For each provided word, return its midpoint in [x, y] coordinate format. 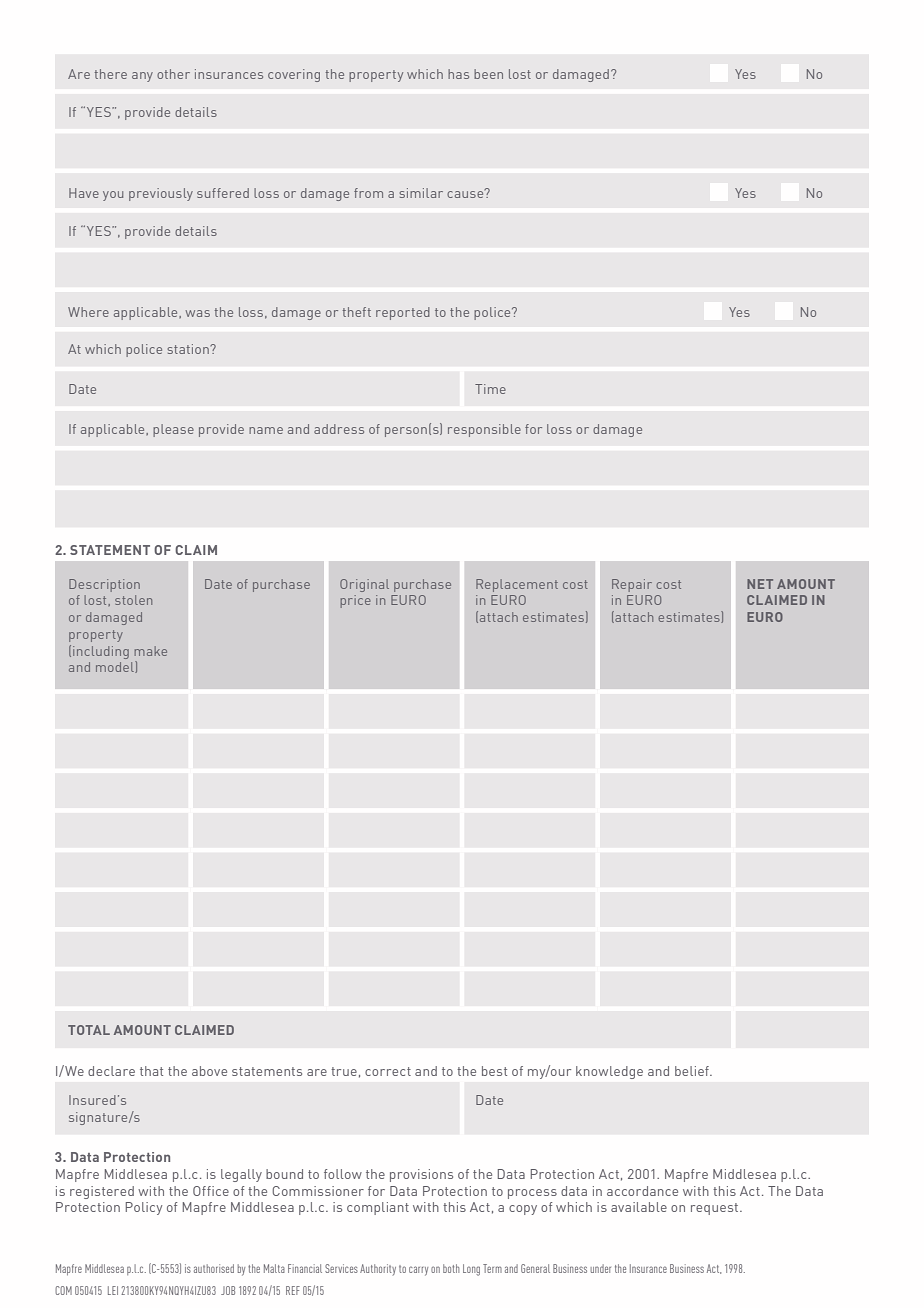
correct [388, 1071]
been [488, 74]
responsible [484, 430]
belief [693, 1071]
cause [466, 193]
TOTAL [89, 1030]
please [173, 430]
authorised [214, 1268]
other [173, 74]
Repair [632, 585]
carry [418, 1271]
